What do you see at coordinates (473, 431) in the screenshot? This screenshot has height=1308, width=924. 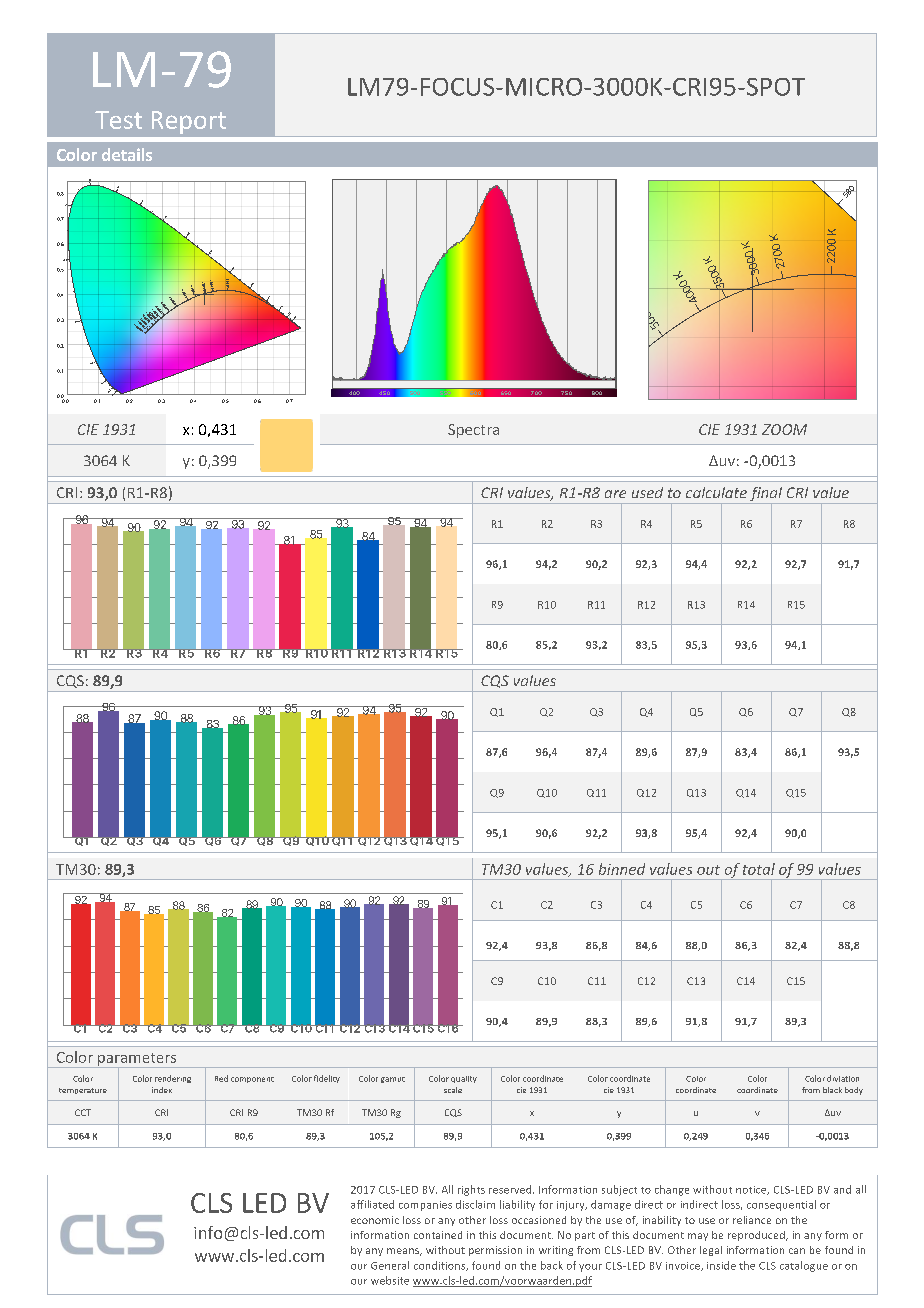 I see `Spectra` at bounding box center [473, 431].
